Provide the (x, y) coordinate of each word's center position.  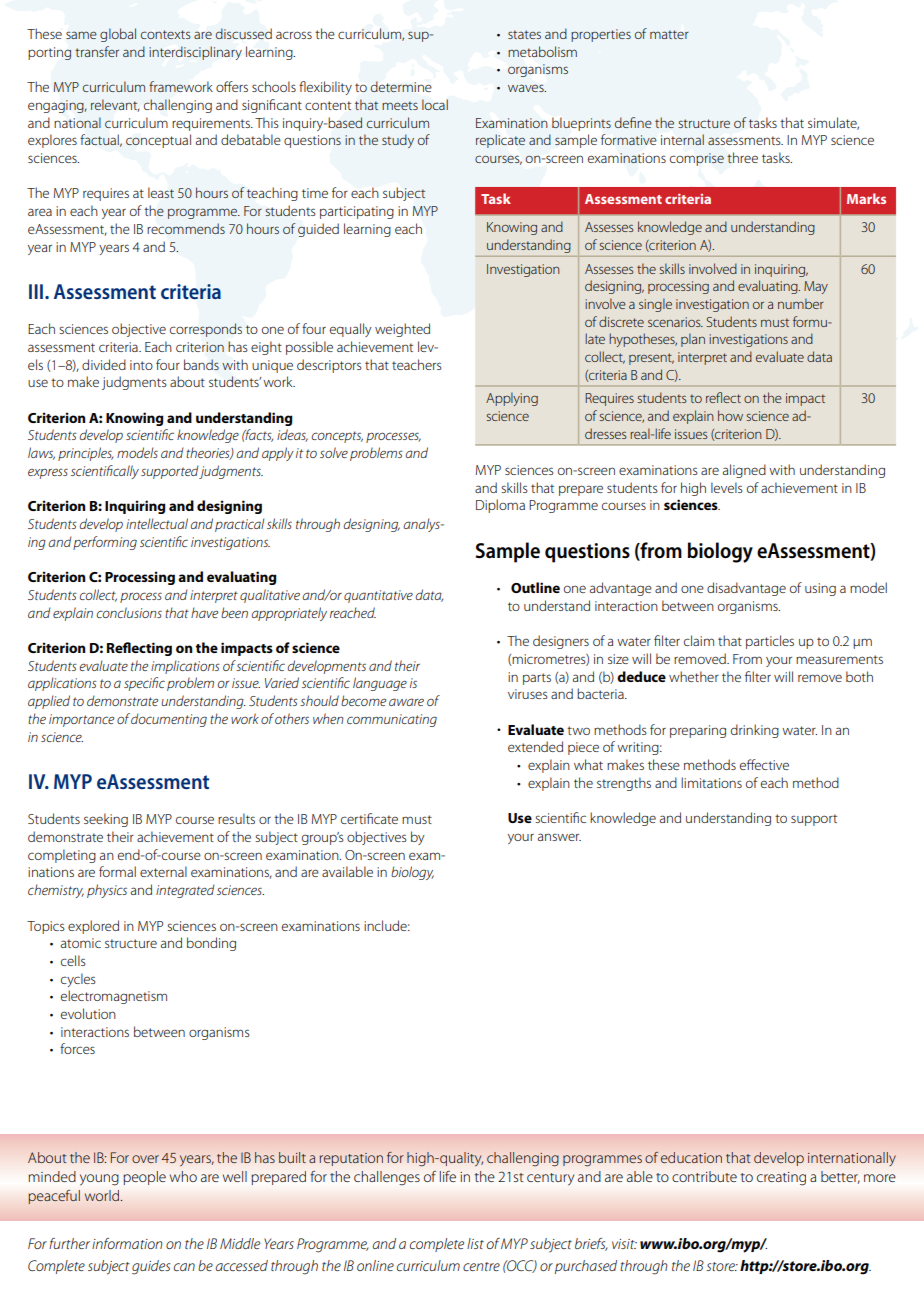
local (435, 104)
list (475, 1243)
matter (669, 34)
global (118, 35)
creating (781, 1178)
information (127, 1243)
